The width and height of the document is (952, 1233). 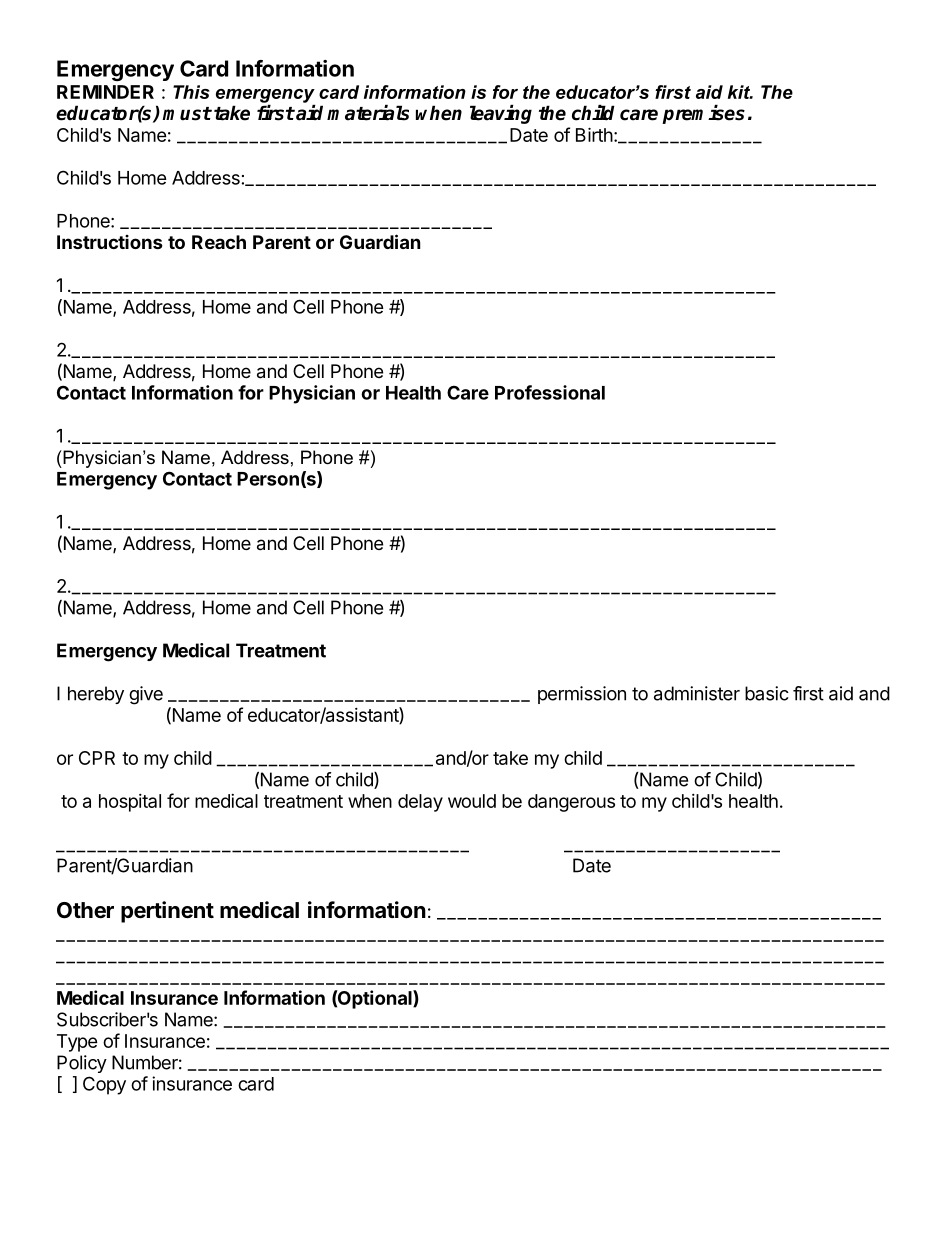 What do you see at coordinates (368, 113) in the document?
I see `materials` at bounding box center [368, 113].
